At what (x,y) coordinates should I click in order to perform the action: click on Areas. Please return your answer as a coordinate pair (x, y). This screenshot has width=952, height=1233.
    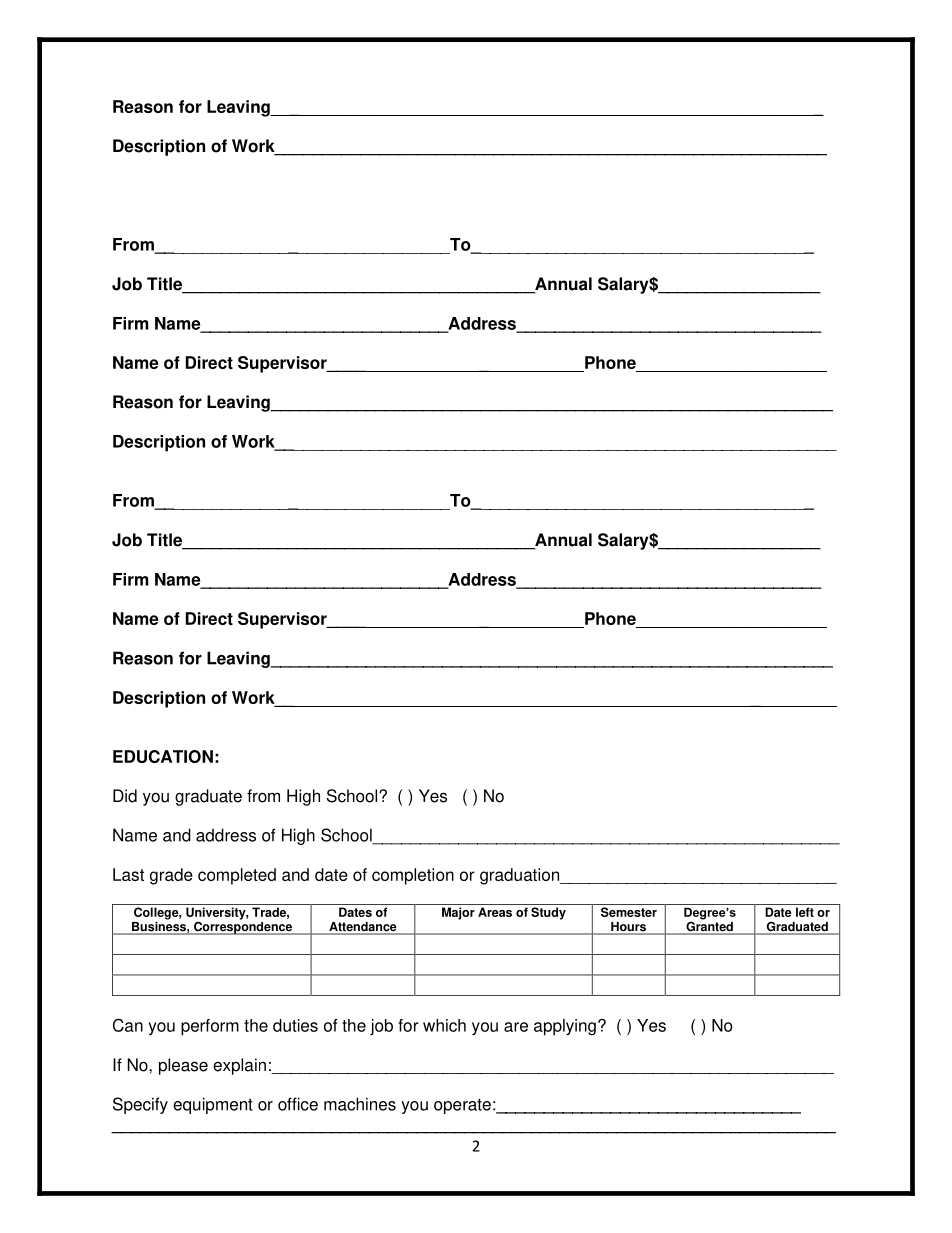
    Looking at the image, I should click on (495, 912).
